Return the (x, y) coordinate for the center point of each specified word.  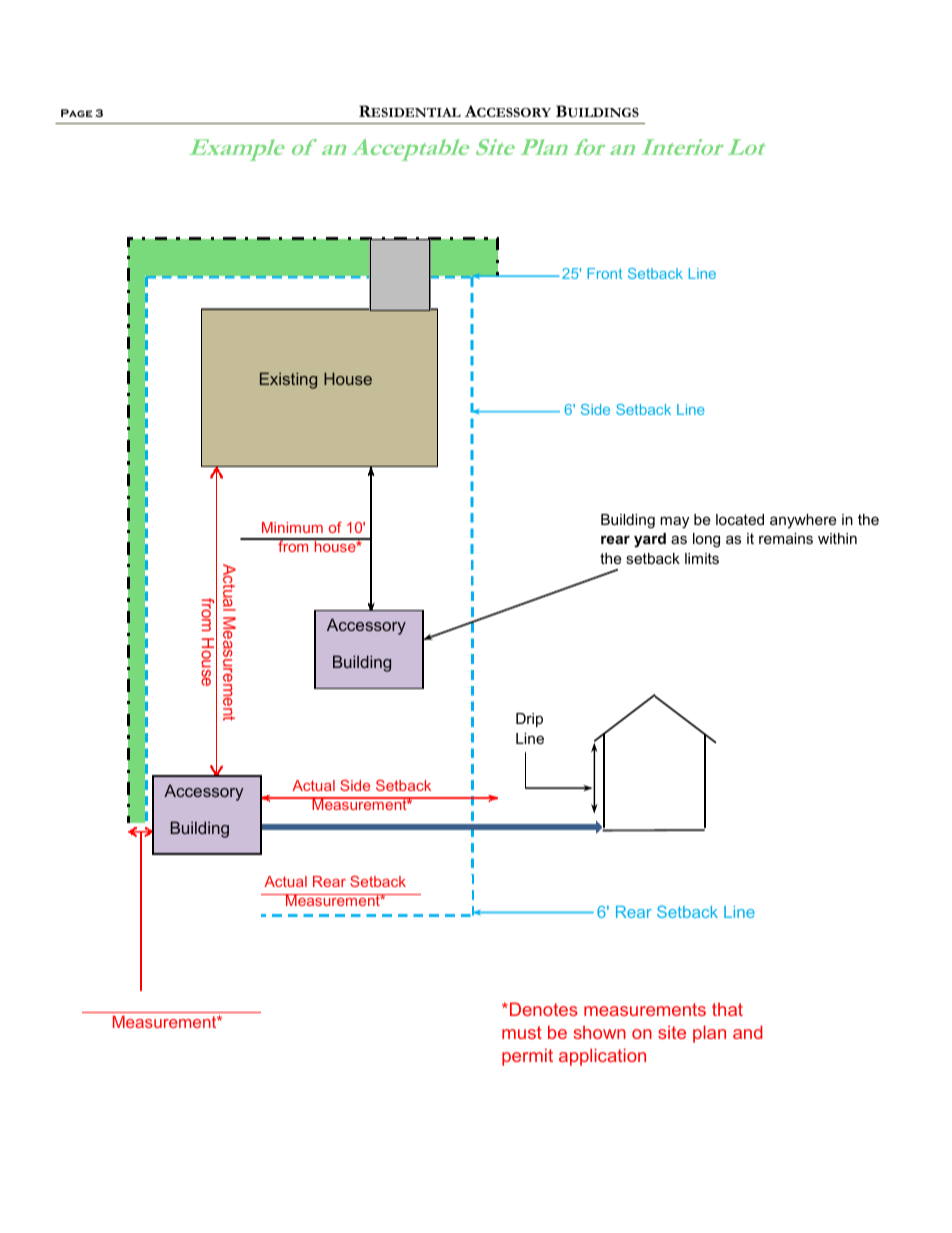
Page (76, 113)
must (522, 1032)
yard (650, 540)
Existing (288, 380)
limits (702, 558)
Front (604, 273)
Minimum (292, 527)
